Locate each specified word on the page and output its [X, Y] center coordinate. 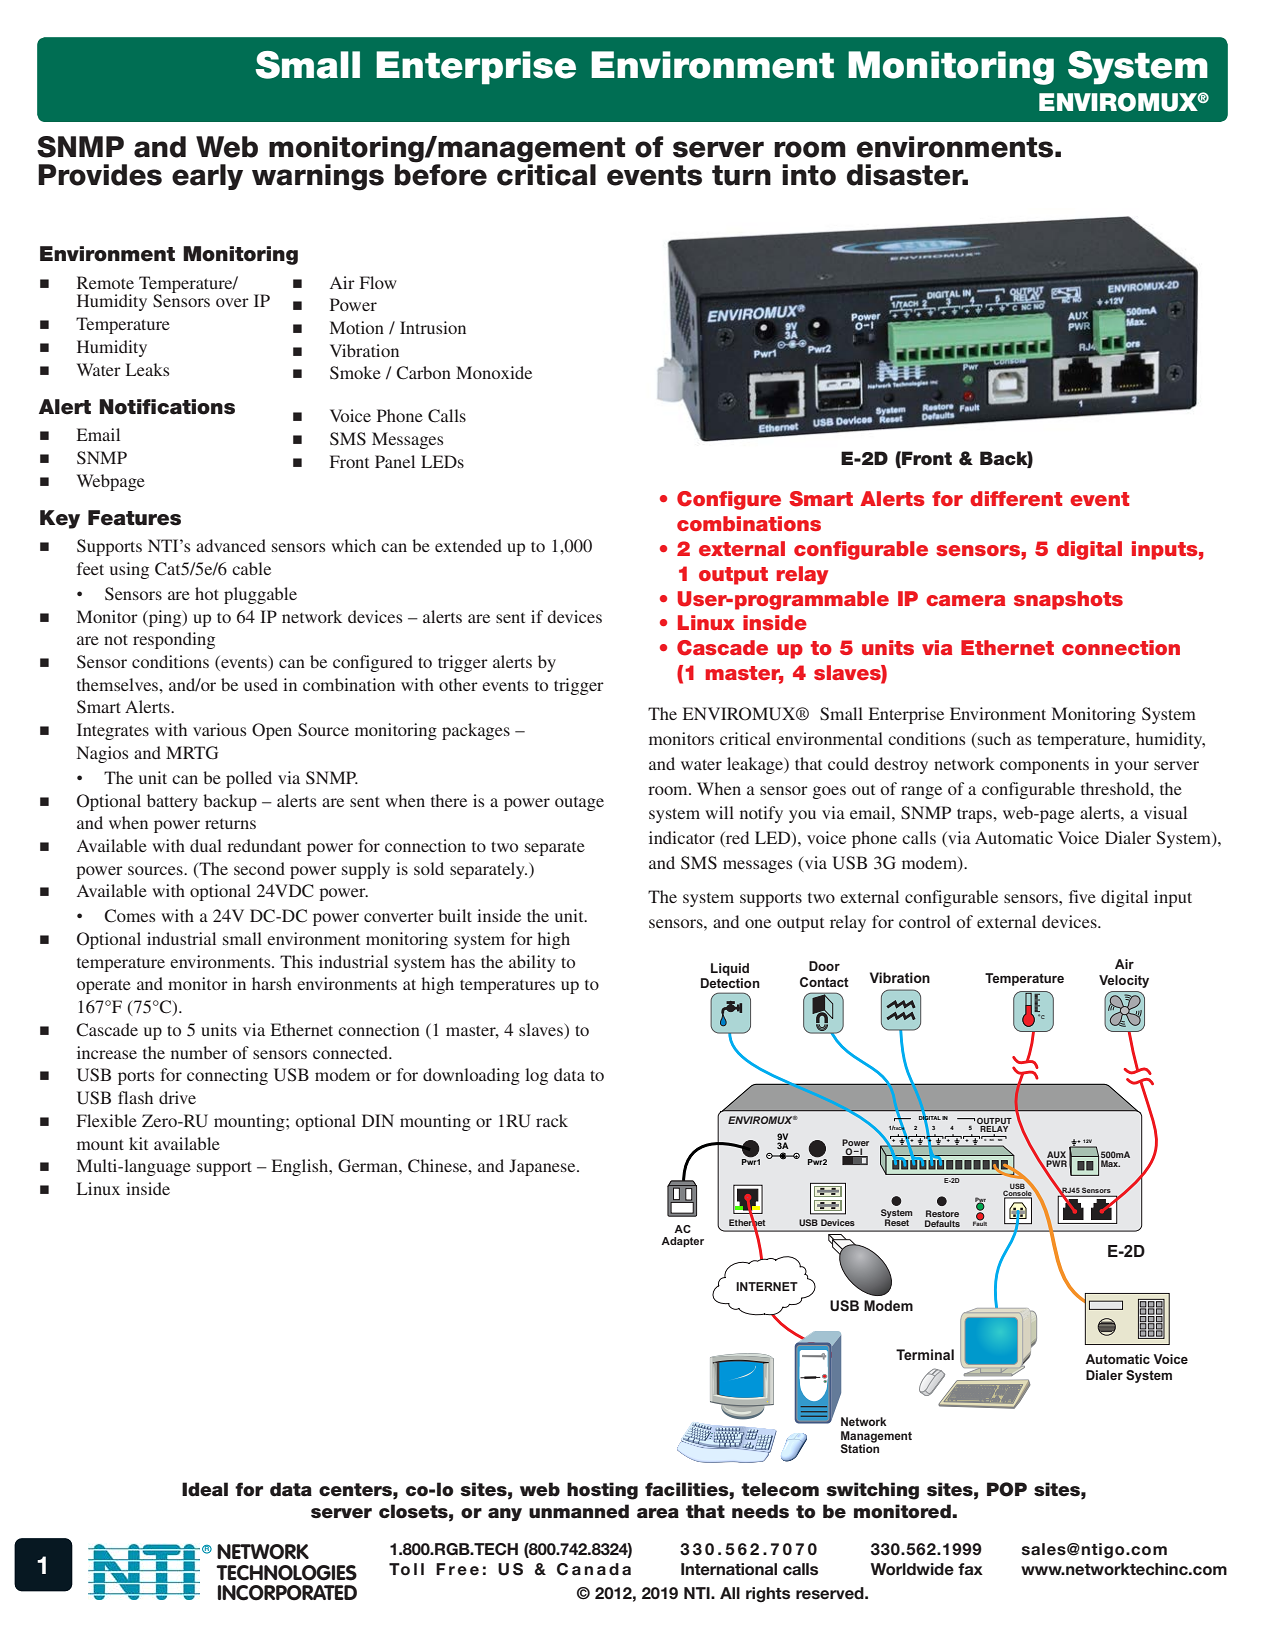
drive [177, 1097]
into [809, 175]
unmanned [579, 1511]
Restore [942, 1213]
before [441, 174]
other [458, 684]
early [207, 177]
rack [552, 1120]
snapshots [1068, 600]
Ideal [205, 1489]
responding [174, 640]
